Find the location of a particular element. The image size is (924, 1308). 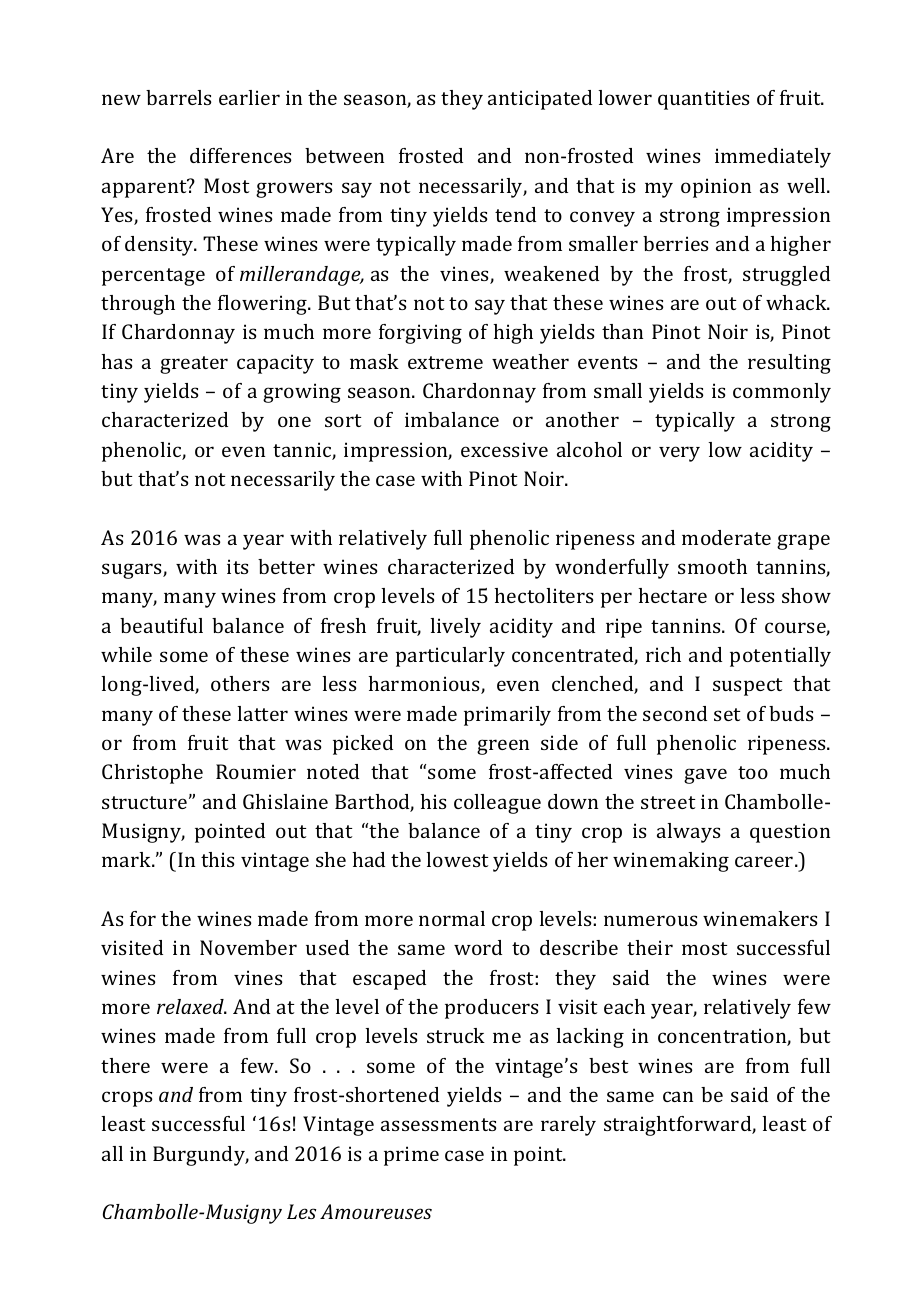

extreme is located at coordinates (445, 362).
